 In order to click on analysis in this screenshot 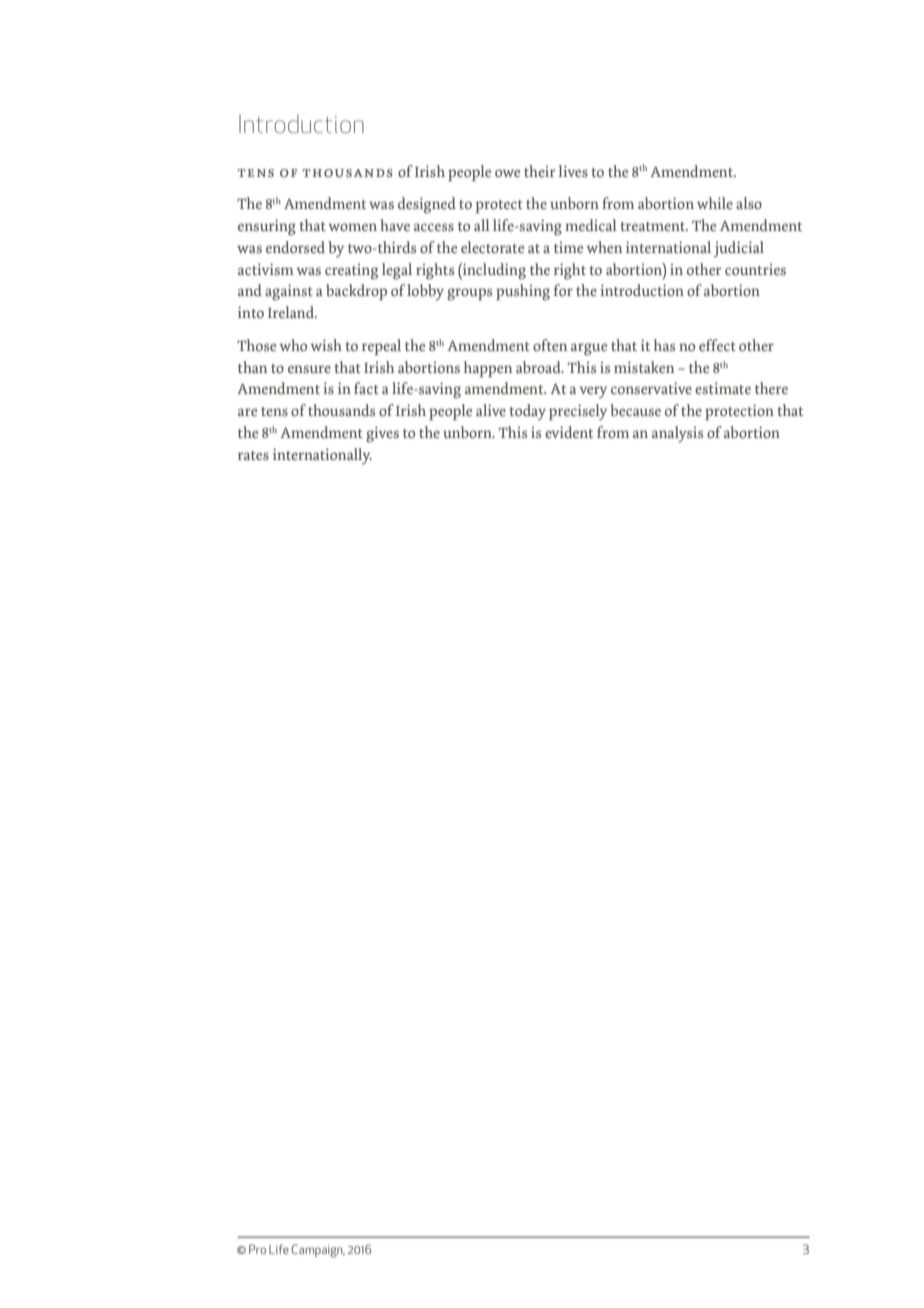, I will do `click(677, 434)`.
